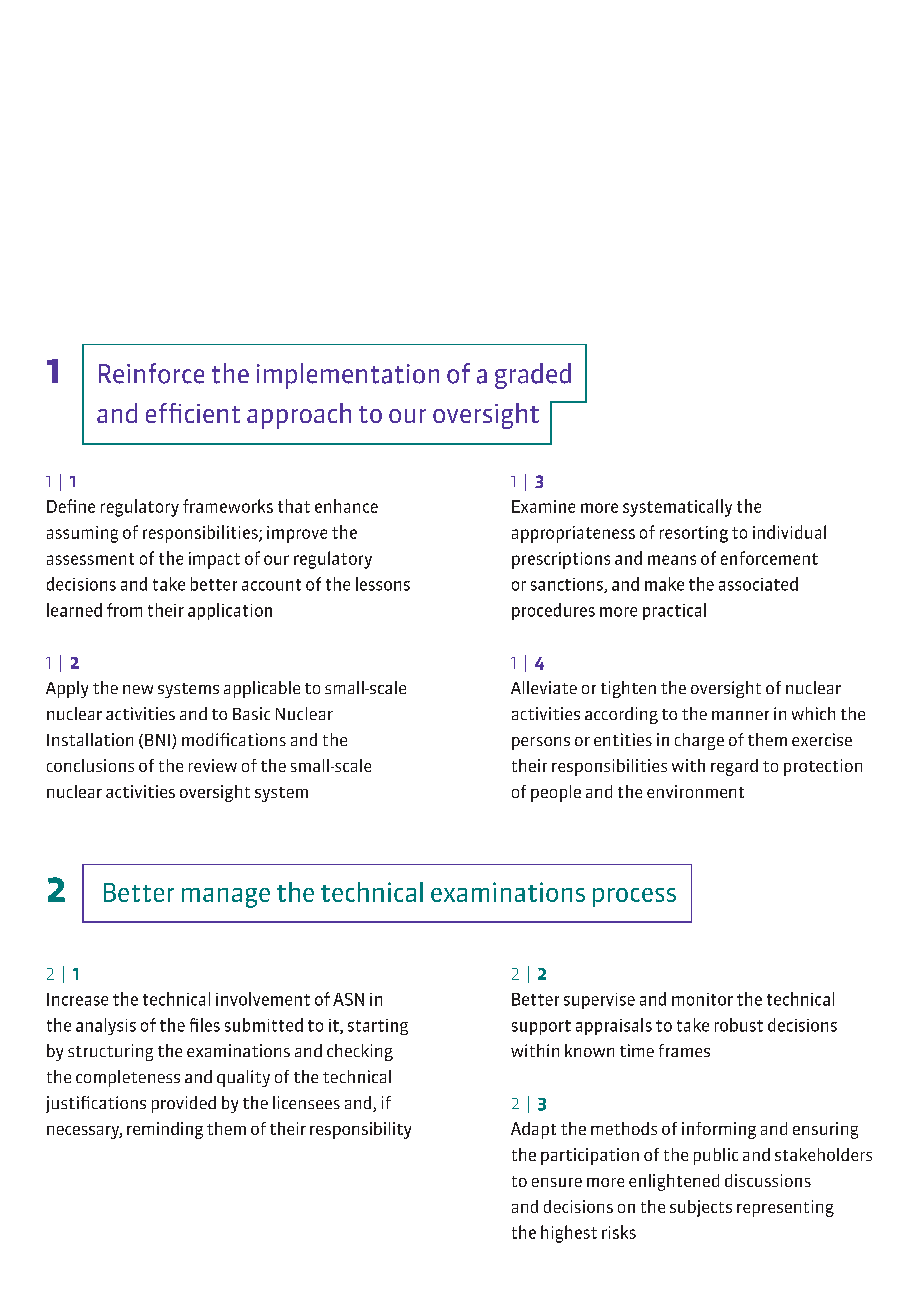  I want to click on robust, so click(739, 1025).
